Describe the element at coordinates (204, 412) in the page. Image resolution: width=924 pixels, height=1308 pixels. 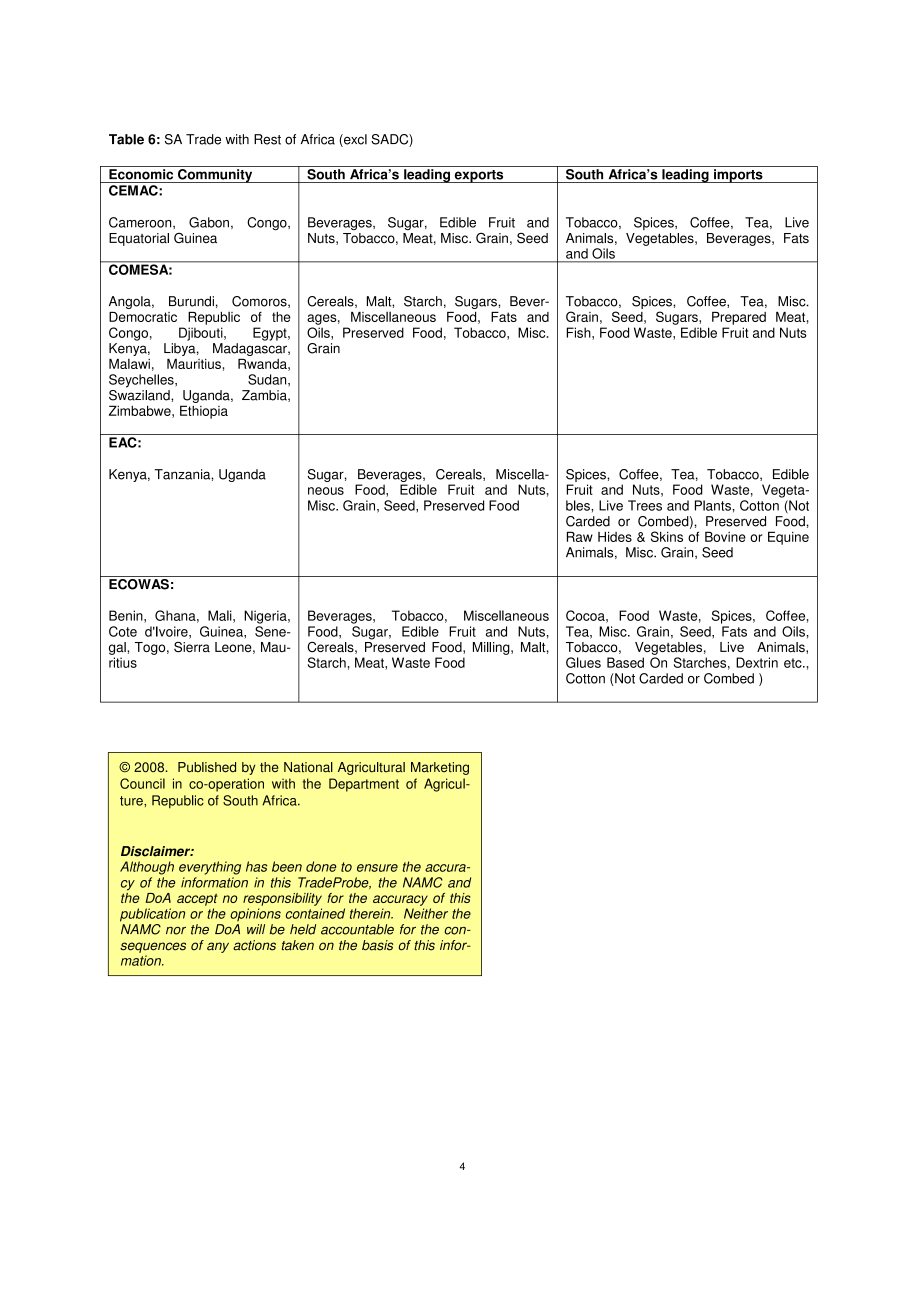
I see `Ethiopia` at that location.
